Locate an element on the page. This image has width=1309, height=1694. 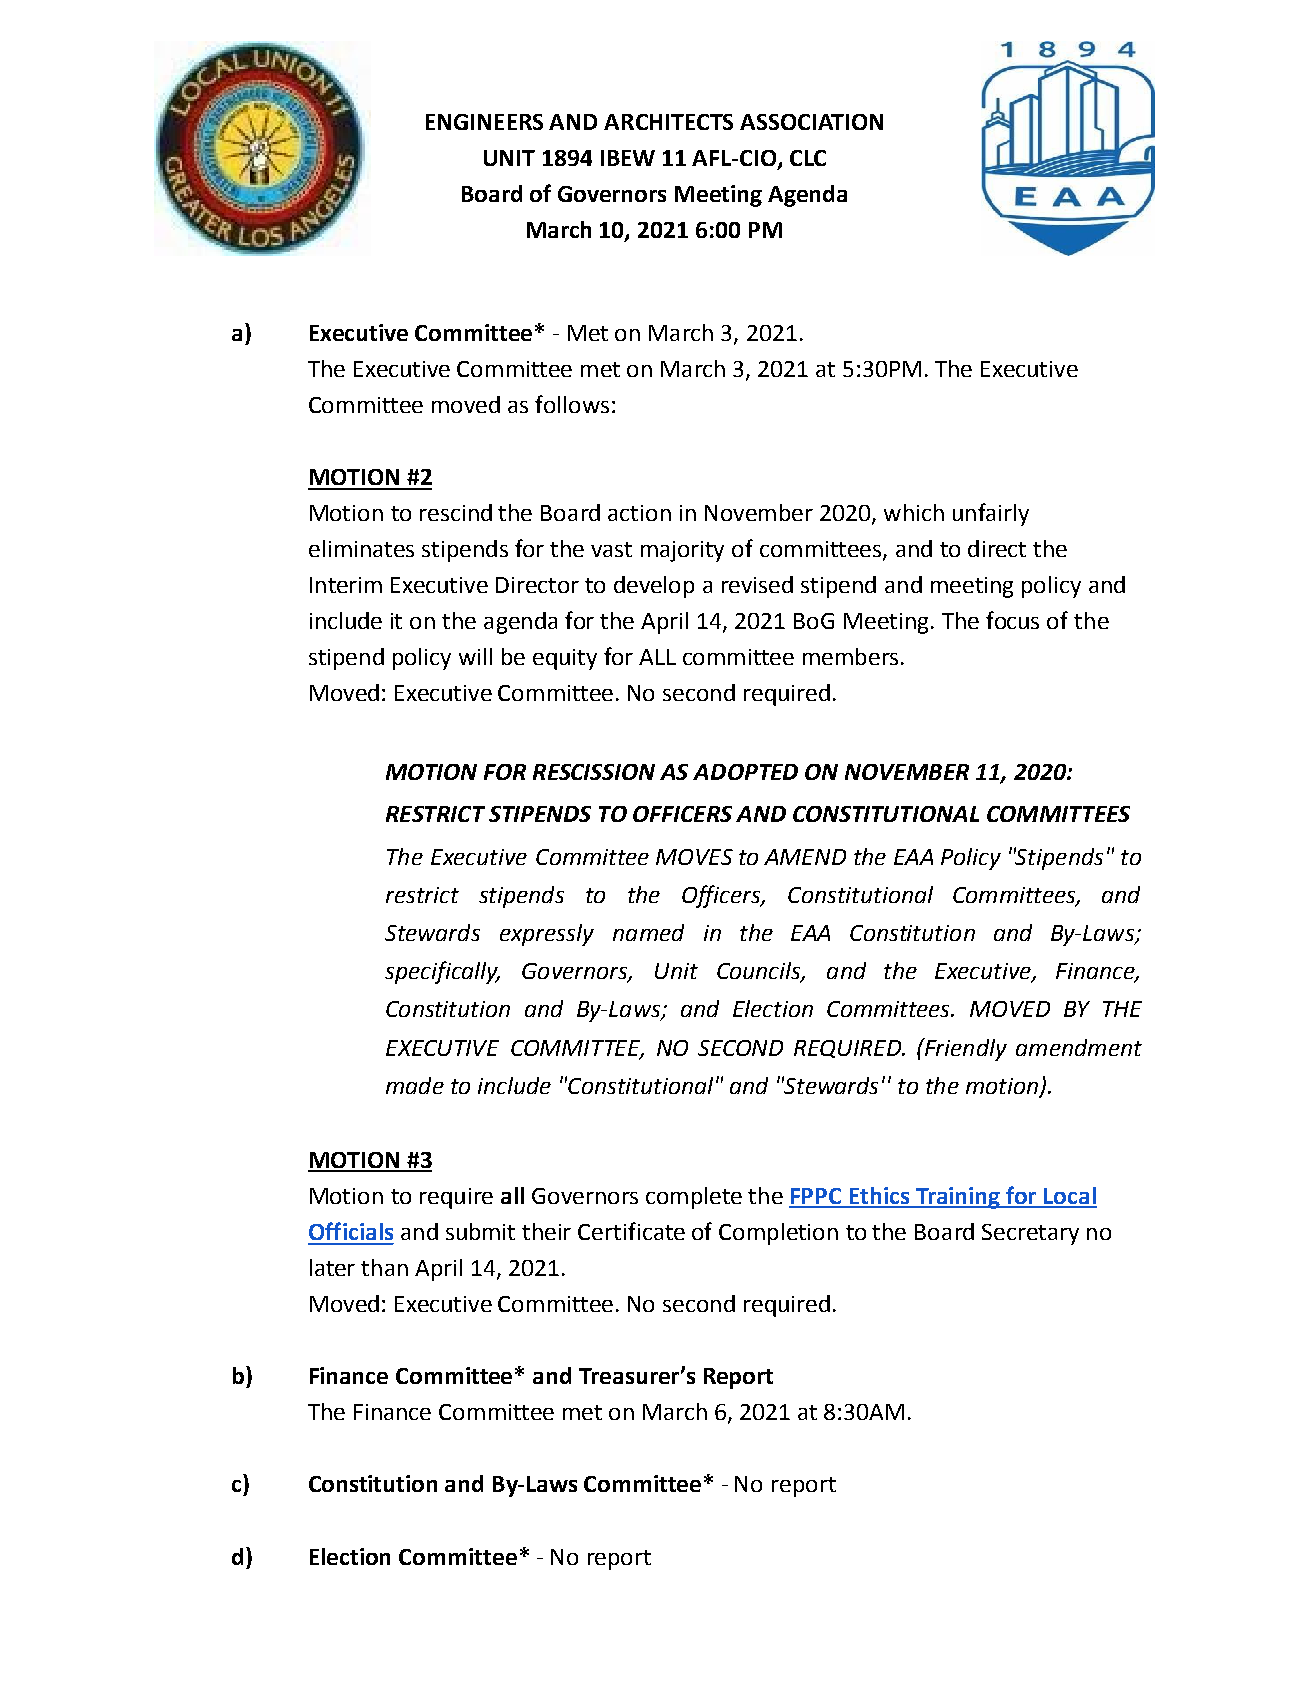
focus is located at coordinates (1012, 620).
